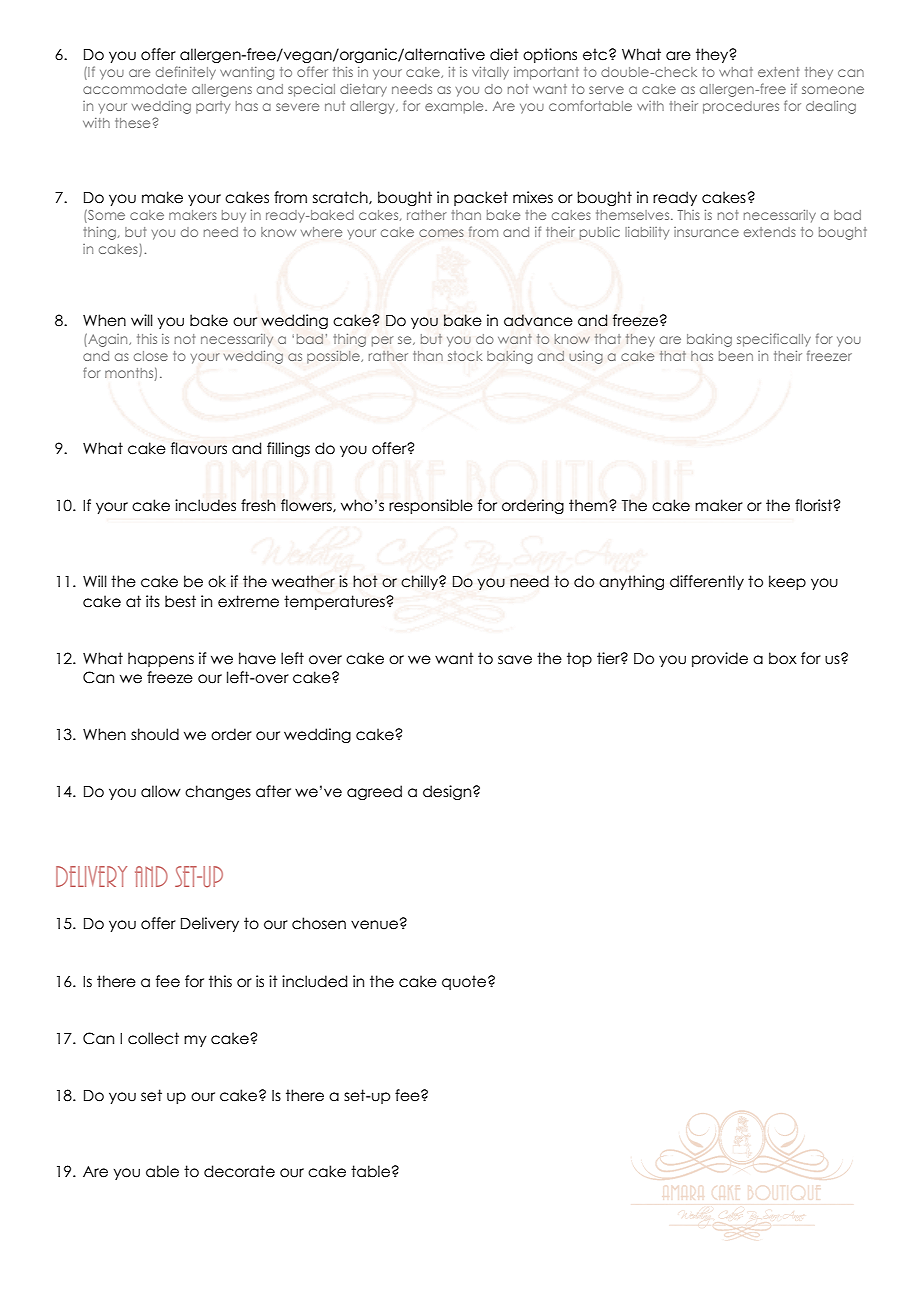  I want to click on decorate, so click(239, 1171).
